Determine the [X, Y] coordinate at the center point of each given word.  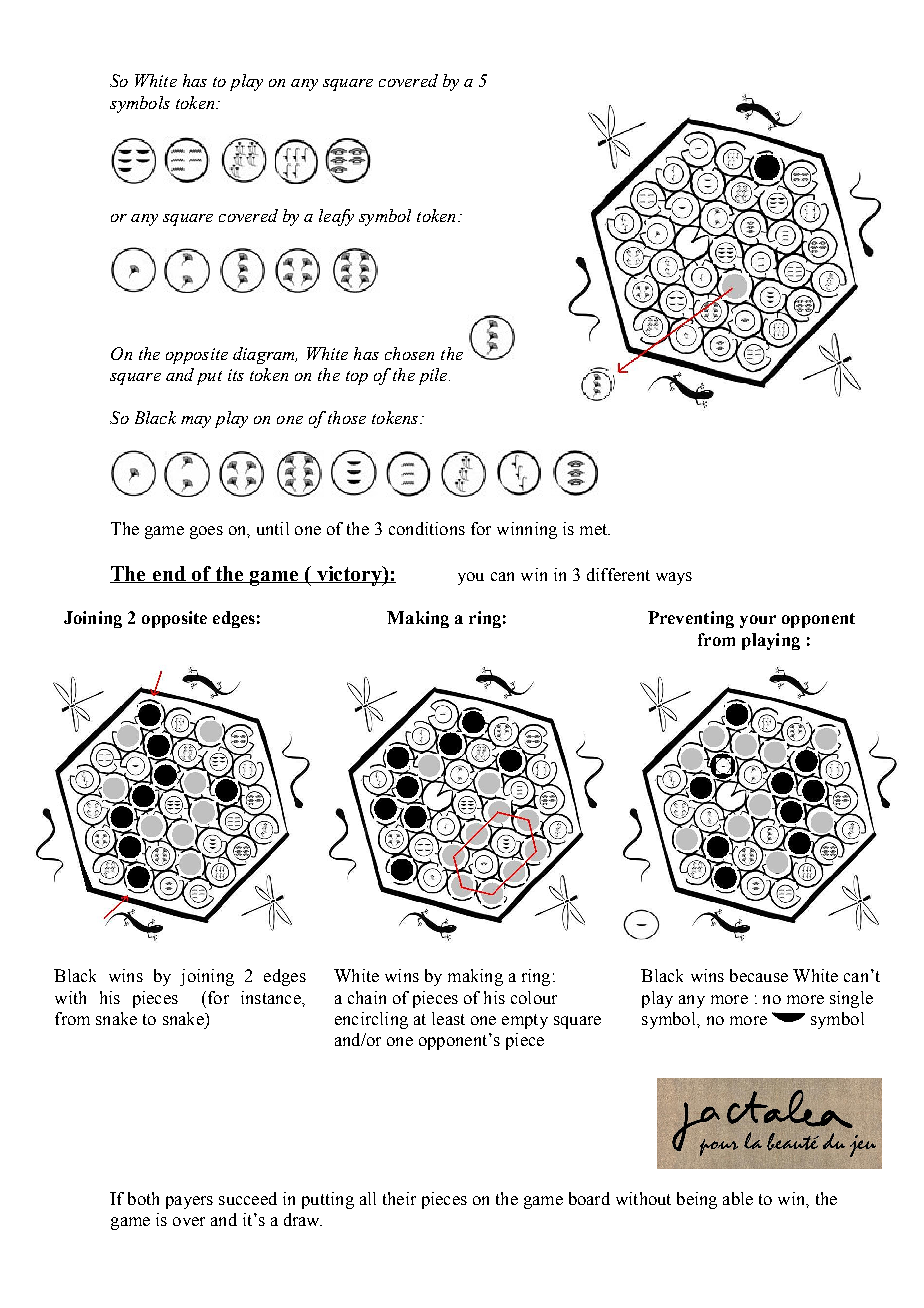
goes [206, 532]
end [169, 574]
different [618, 574]
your [758, 621]
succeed [248, 1198]
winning [527, 530]
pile [434, 376]
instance [272, 997]
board [589, 1198]
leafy [336, 217]
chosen [409, 353]
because [759, 975]
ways [674, 578]
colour [534, 997]
